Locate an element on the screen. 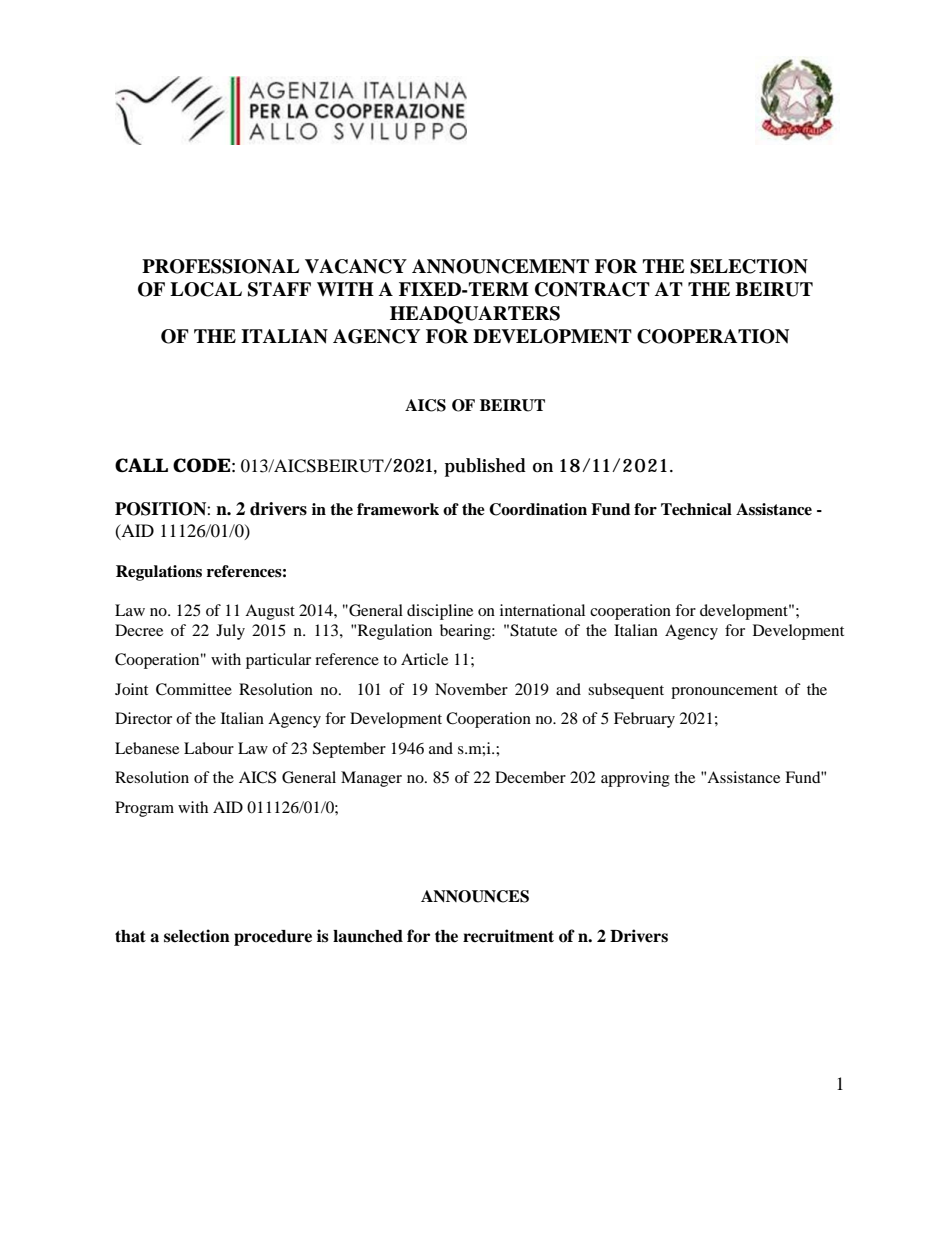 Image resolution: width=952 pixels, height=1233 pixels. recruitment is located at coordinates (508, 936).
